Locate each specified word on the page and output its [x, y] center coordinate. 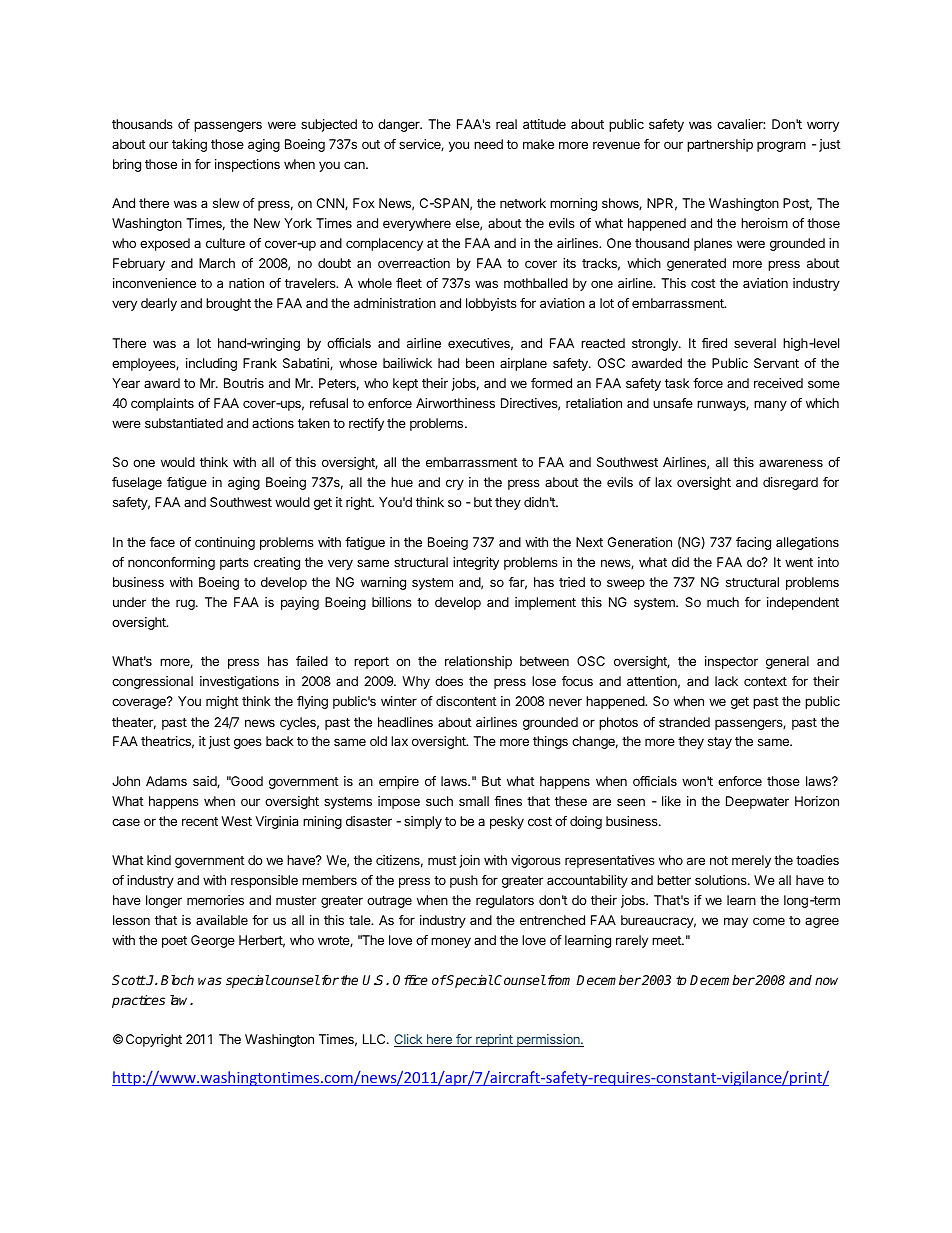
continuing [225, 543]
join [469, 861]
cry [455, 484]
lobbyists [491, 304]
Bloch [177, 980]
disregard [790, 483]
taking [189, 145]
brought [228, 304]
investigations [239, 682]
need [488, 144]
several [755, 343]
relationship [478, 662]
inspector [731, 662]
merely [751, 861]
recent [200, 821]
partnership [720, 145]
